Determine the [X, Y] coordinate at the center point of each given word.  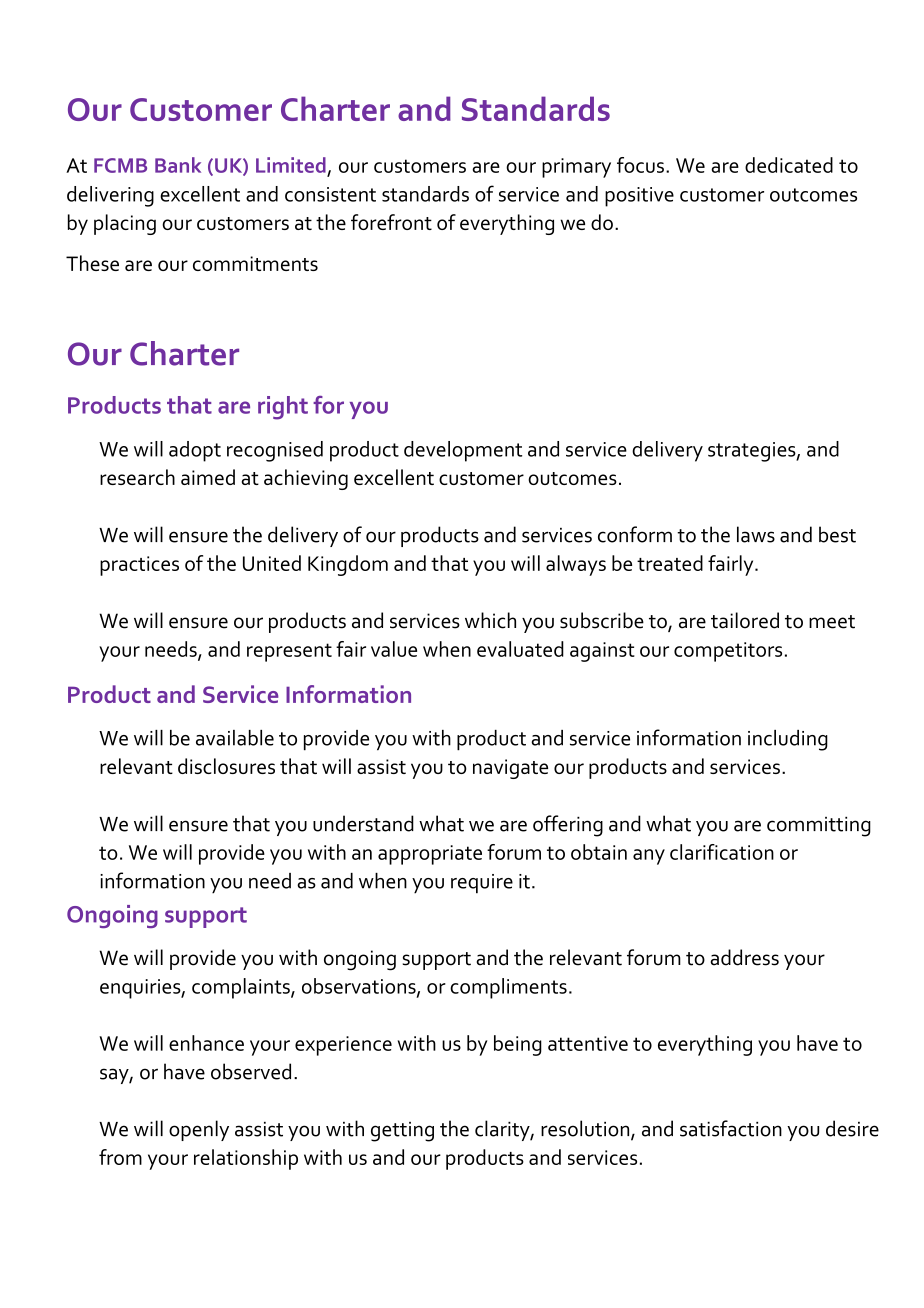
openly [199, 1130]
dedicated [789, 165]
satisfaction [731, 1128]
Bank [178, 165]
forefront [391, 222]
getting [402, 1132]
